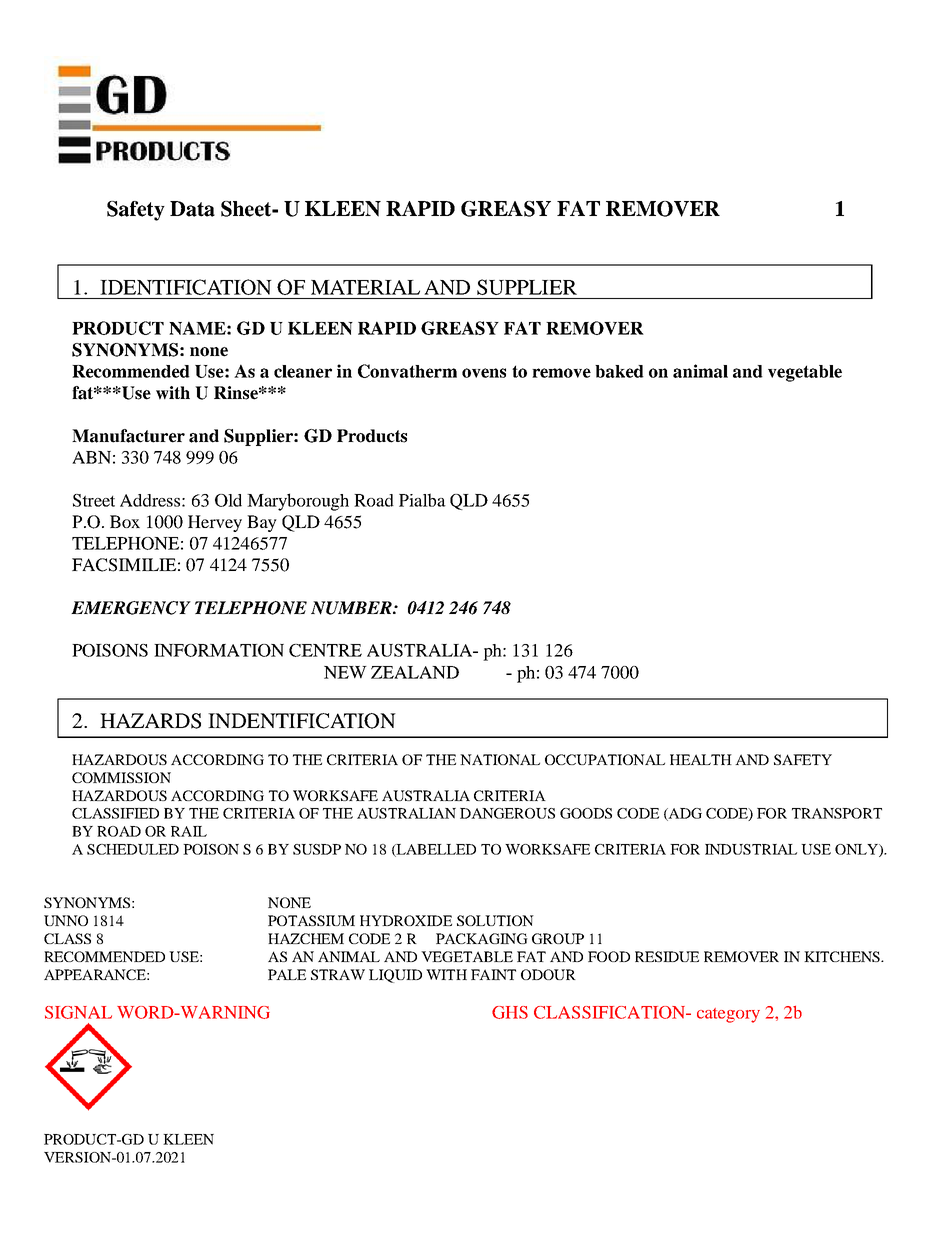 The height and width of the page is (1233, 952). What do you see at coordinates (843, 956) in the page?
I see `KITCHENS` at bounding box center [843, 956].
